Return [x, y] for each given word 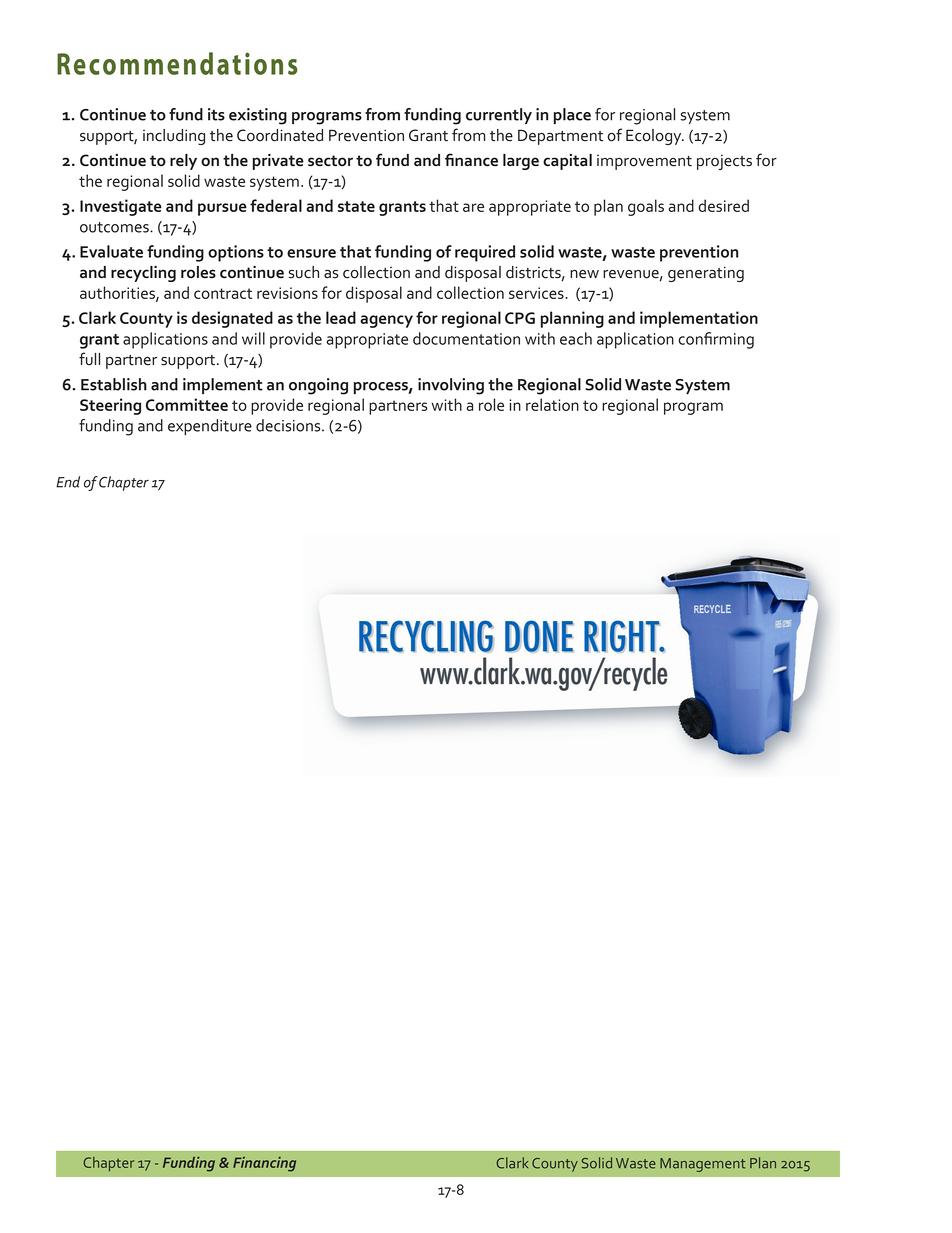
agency [386, 321]
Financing [264, 1164]
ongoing [318, 386]
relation [552, 404]
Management [702, 1165]
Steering [110, 406]
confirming [716, 340]
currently [499, 116]
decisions [289, 425]
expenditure [210, 427]
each [576, 338]
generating [706, 274]
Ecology [655, 137]
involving [451, 386]
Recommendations [177, 63]
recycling [143, 274]
